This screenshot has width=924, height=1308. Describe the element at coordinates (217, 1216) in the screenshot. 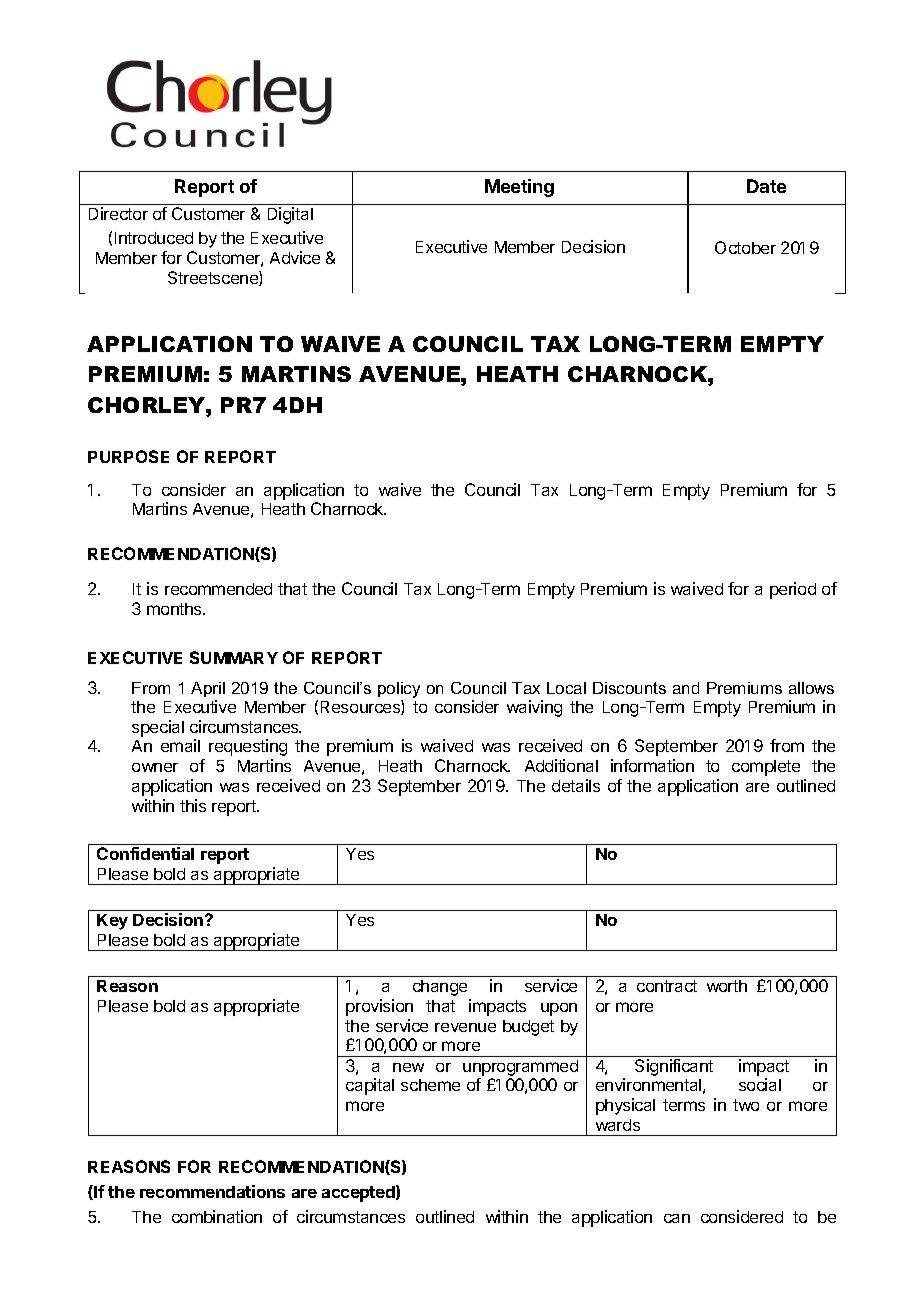

I see `combination` at that location.
